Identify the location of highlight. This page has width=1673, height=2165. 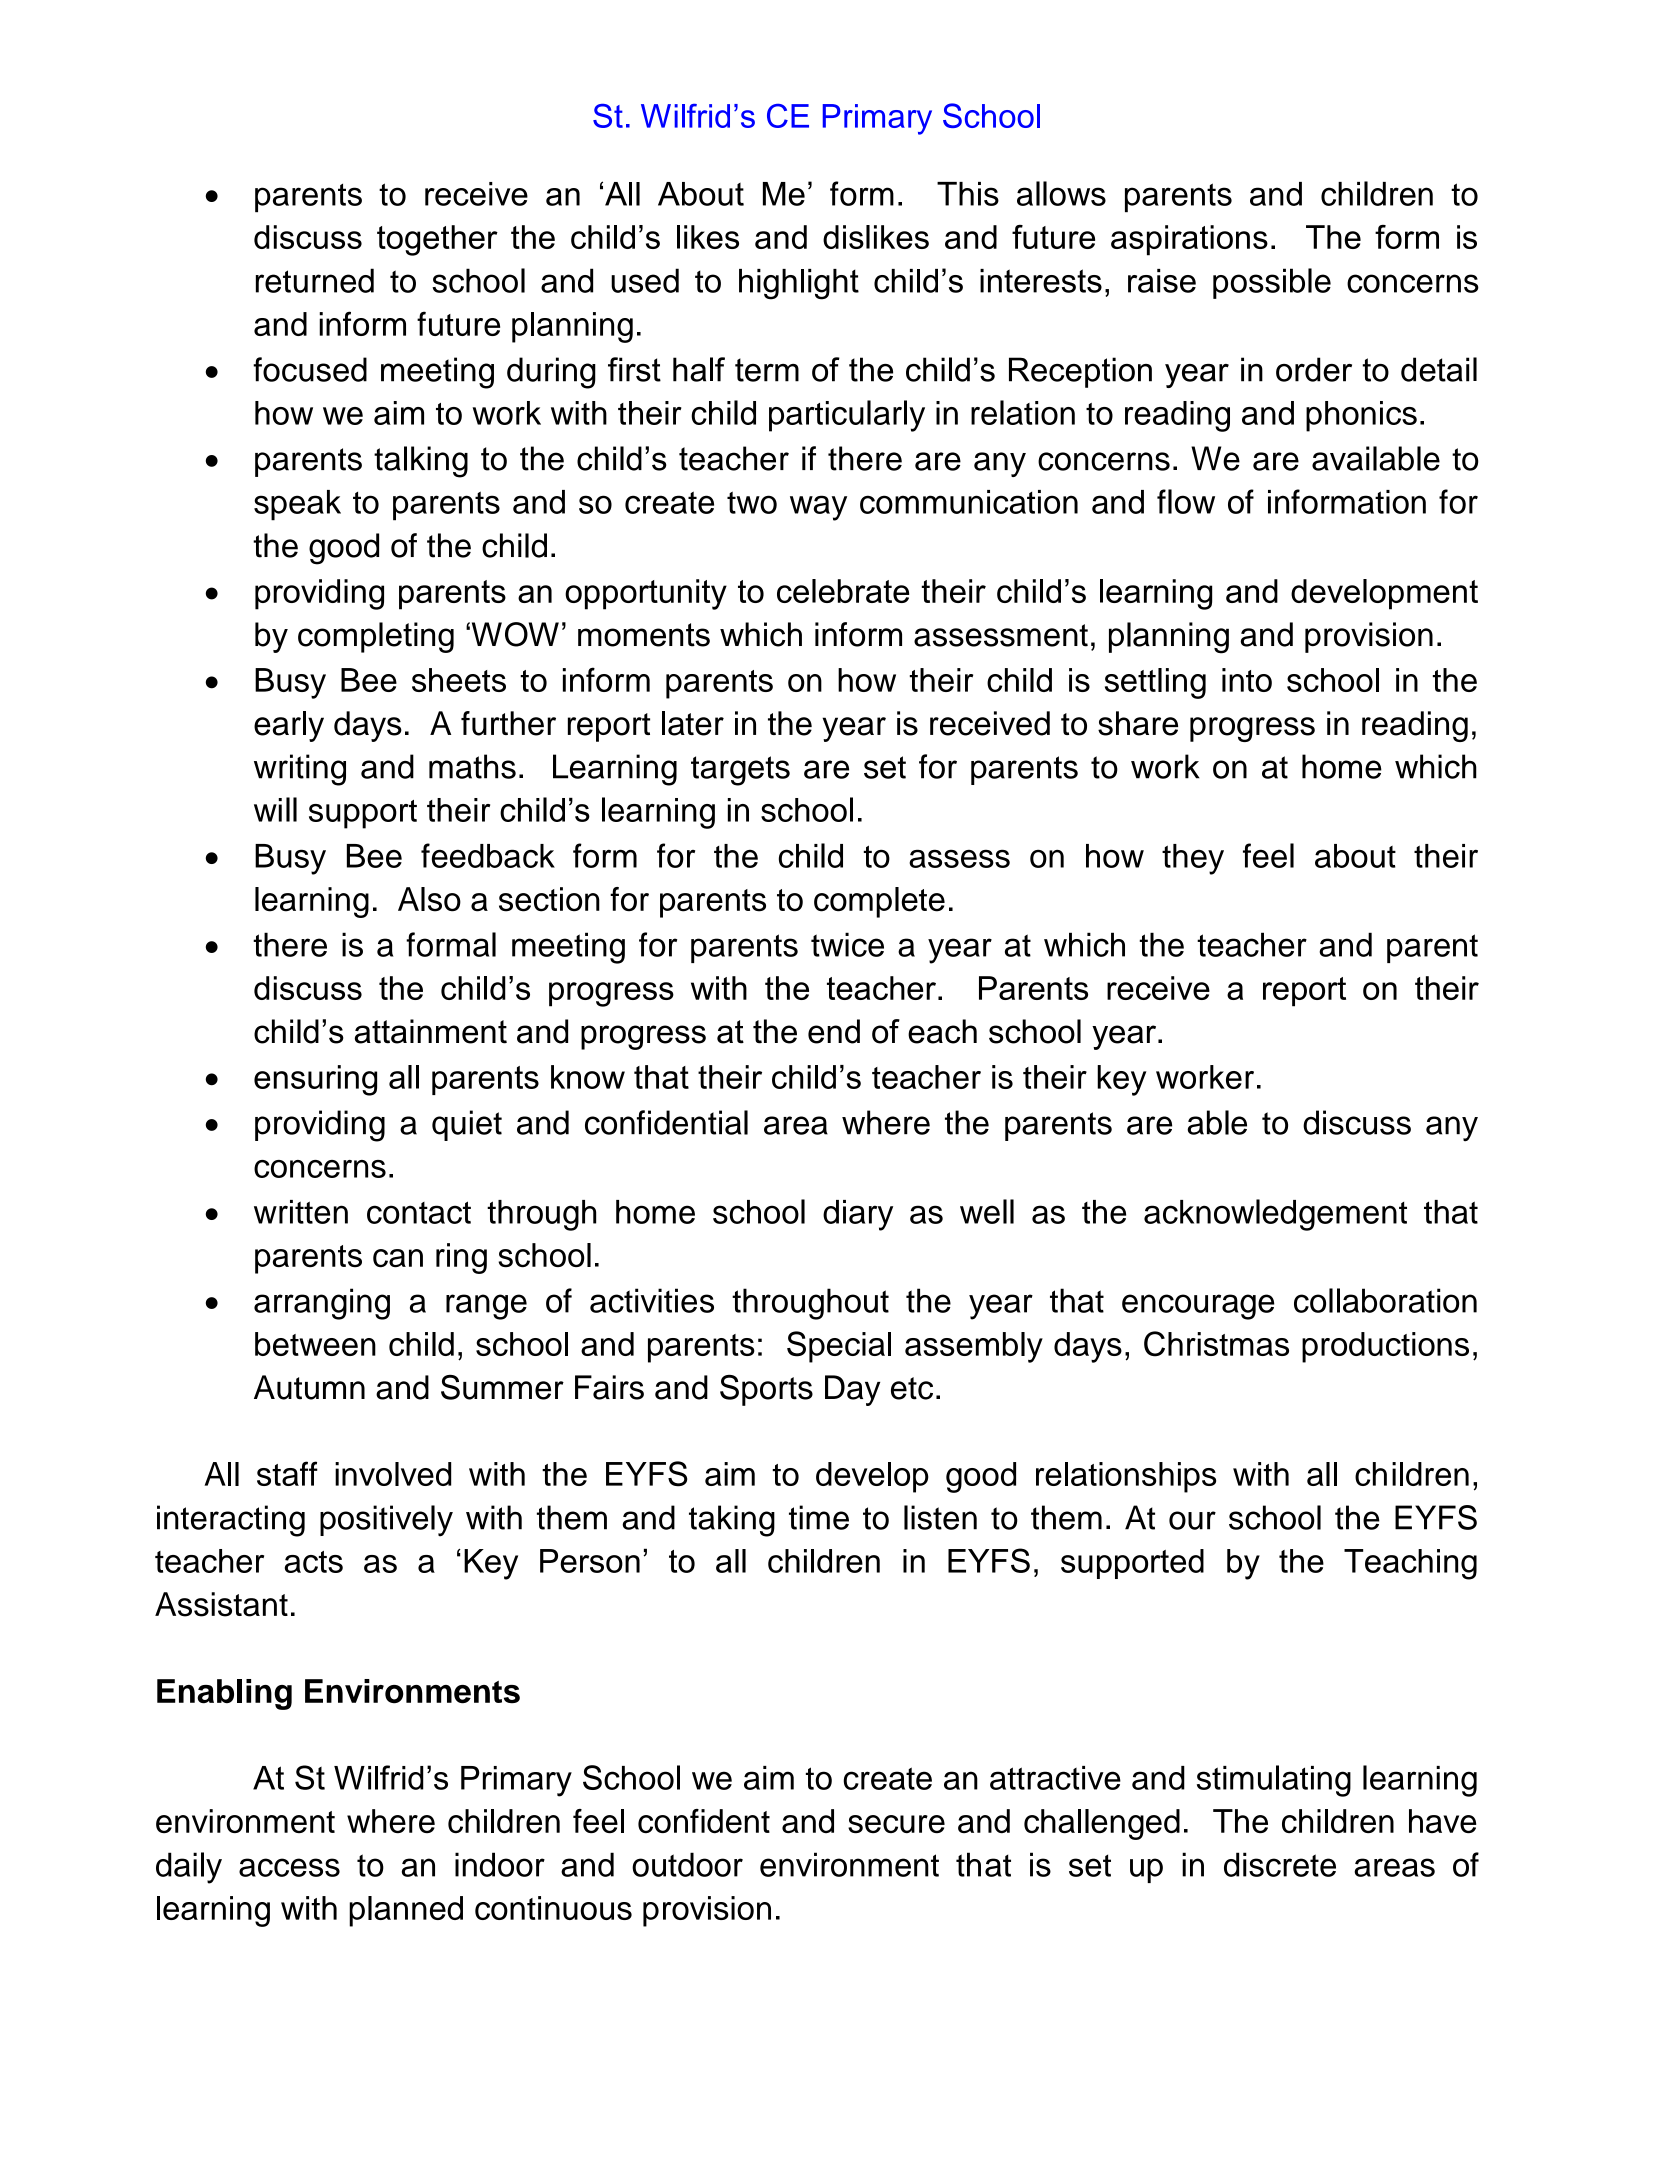
(799, 284).
